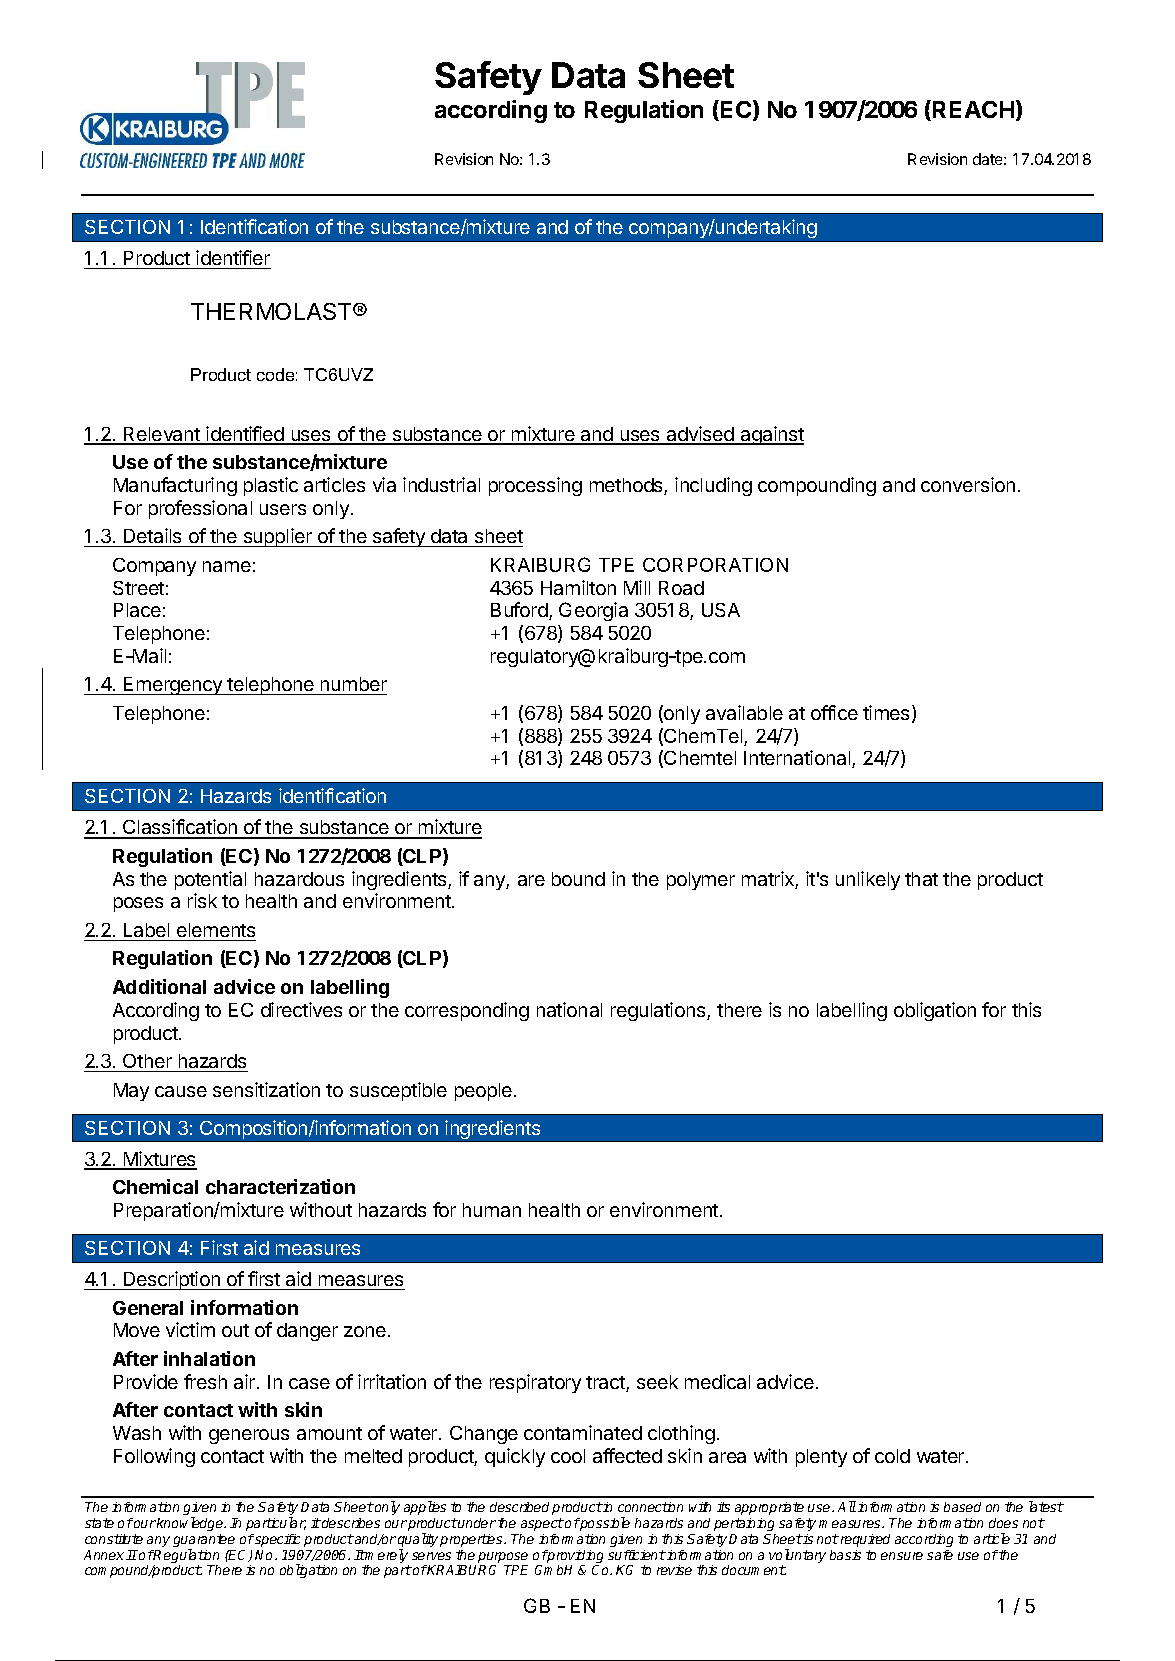 The width and height of the page is (1175, 1661). What do you see at coordinates (492, 1210) in the page?
I see `human` at bounding box center [492, 1210].
